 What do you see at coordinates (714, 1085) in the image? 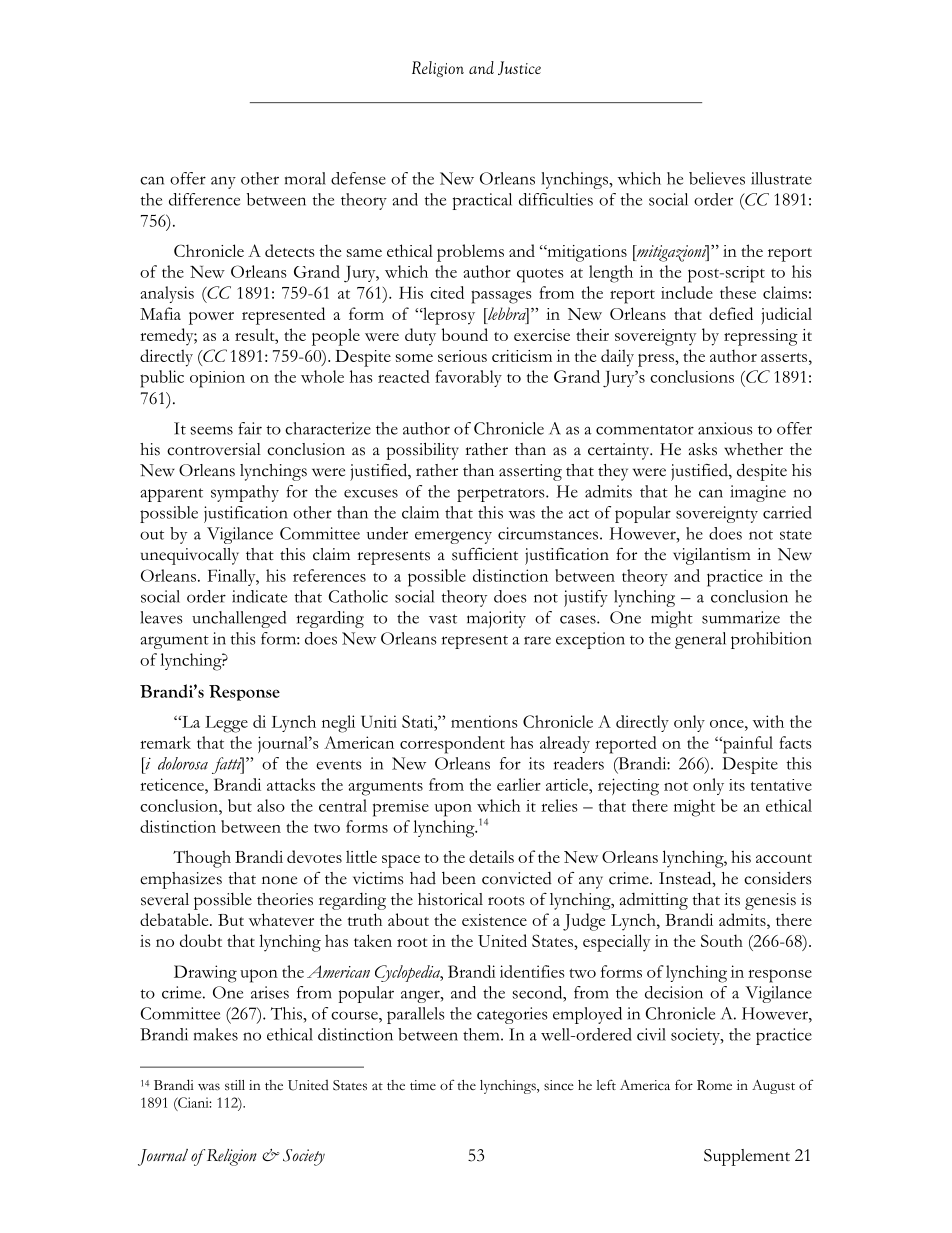
I see `Rome` at bounding box center [714, 1085].
